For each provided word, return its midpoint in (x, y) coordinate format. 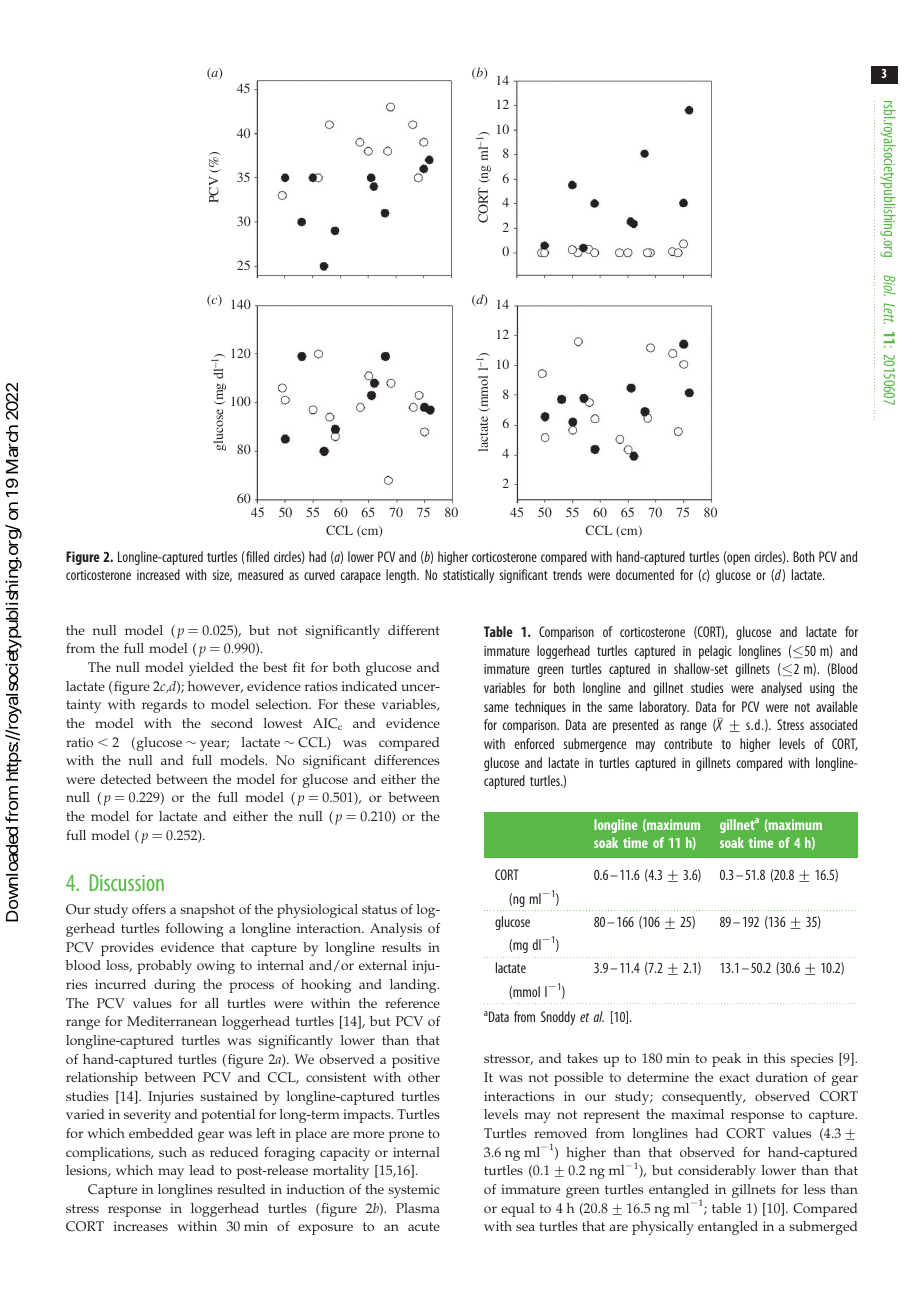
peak (726, 1060)
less (814, 1189)
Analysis (396, 930)
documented (645, 574)
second (232, 723)
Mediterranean (172, 1021)
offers (149, 909)
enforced (534, 743)
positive (416, 1061)
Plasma (418, 1208)
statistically (468, 576)
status (379, 909)
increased (158, 574)
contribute (688, 743)
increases (141, 1226)
